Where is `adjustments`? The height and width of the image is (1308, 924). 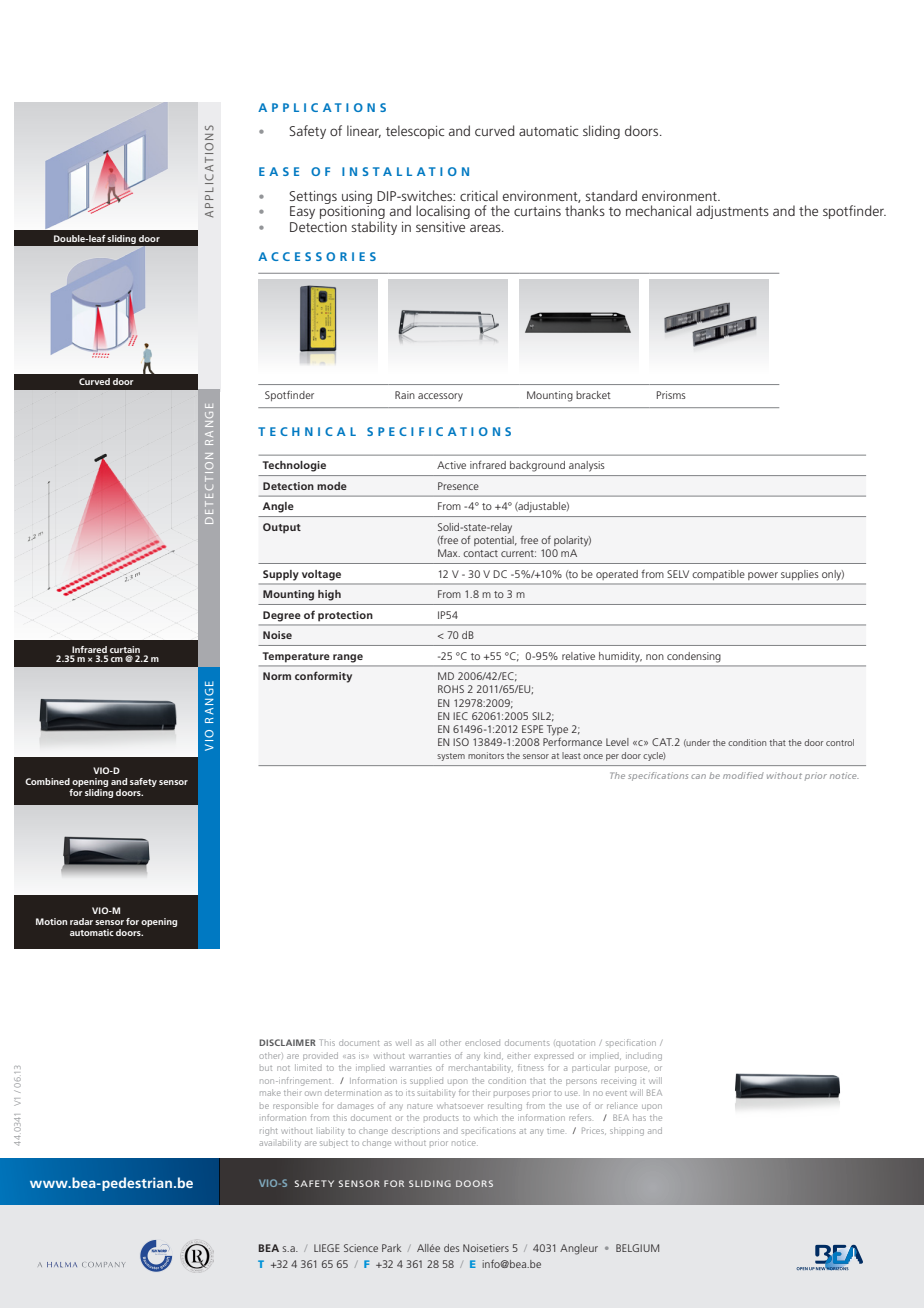
adjustments is located at coordinates (732, 212).
